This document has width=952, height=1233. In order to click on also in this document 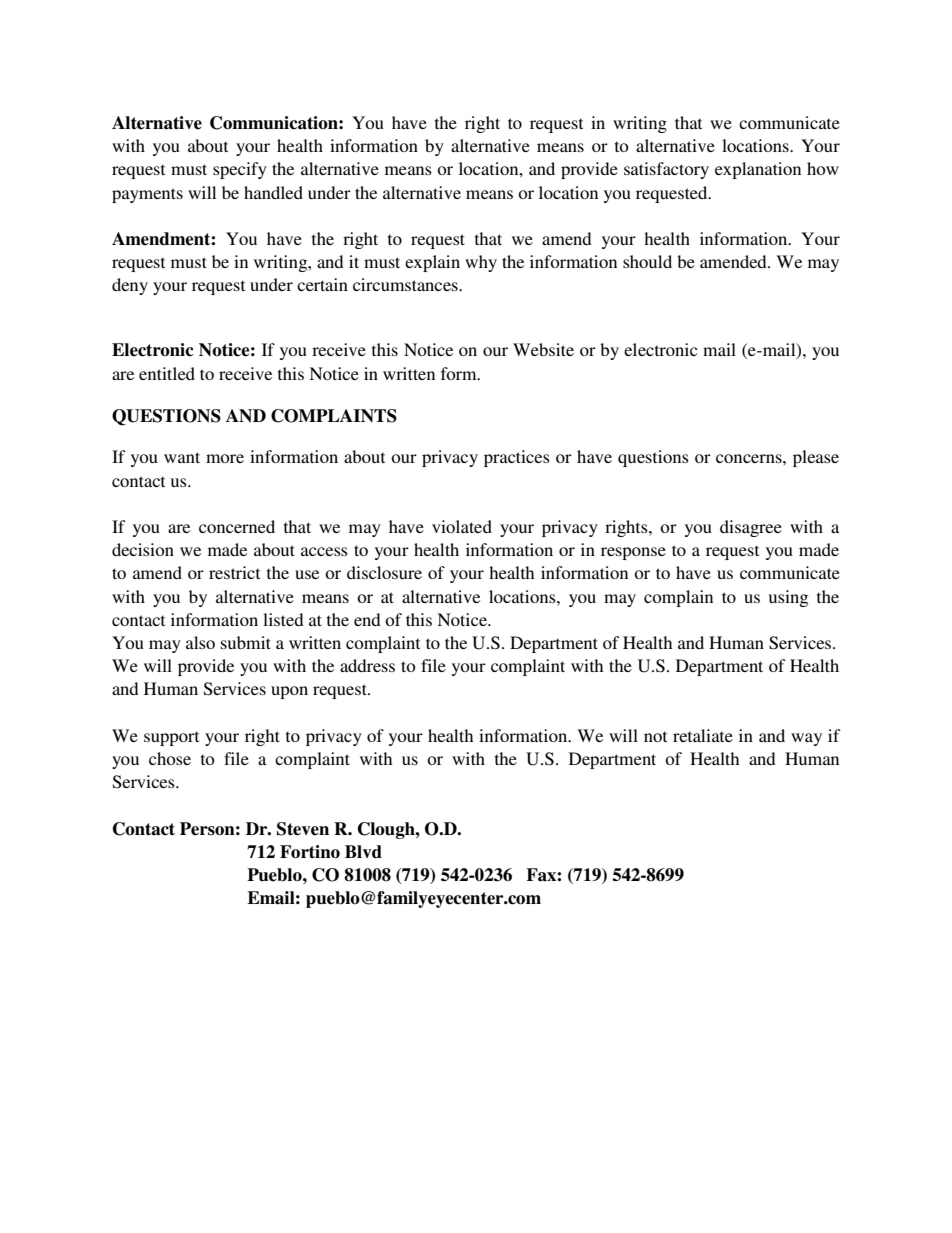, I will do `click(200, 642)`.
